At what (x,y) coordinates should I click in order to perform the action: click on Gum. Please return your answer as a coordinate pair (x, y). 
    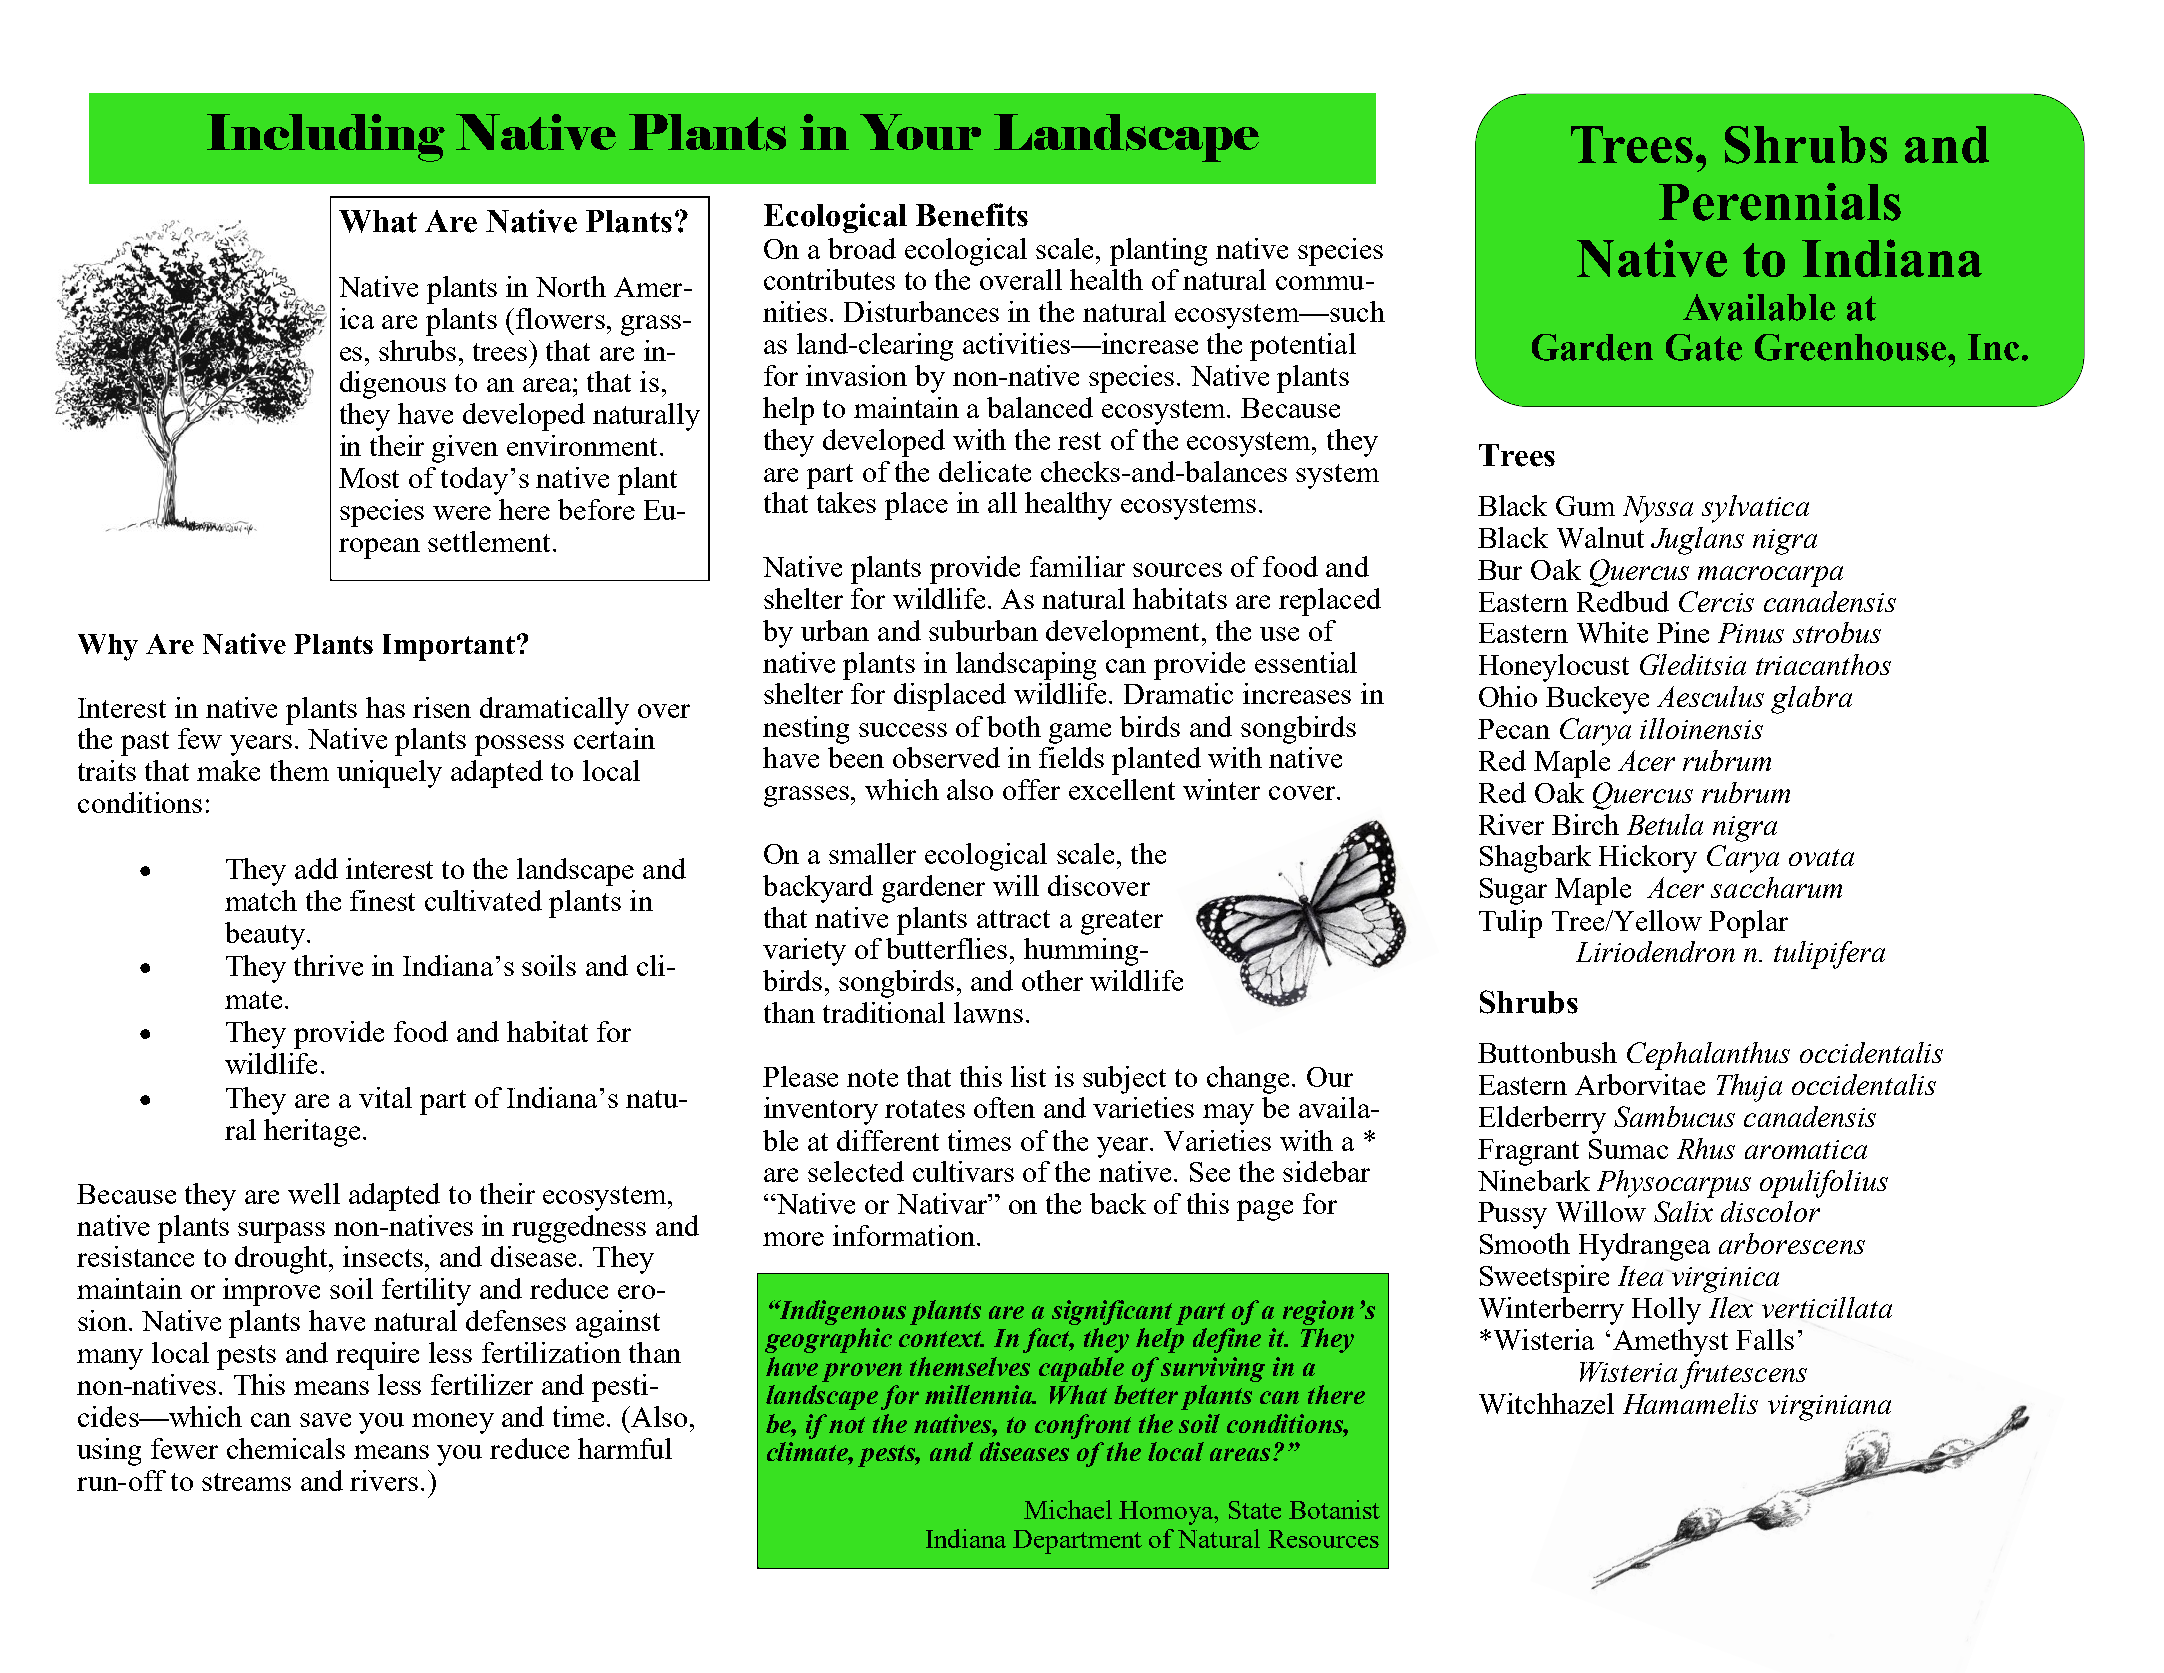
    Looking at the image, I should click on (1585, 506).
